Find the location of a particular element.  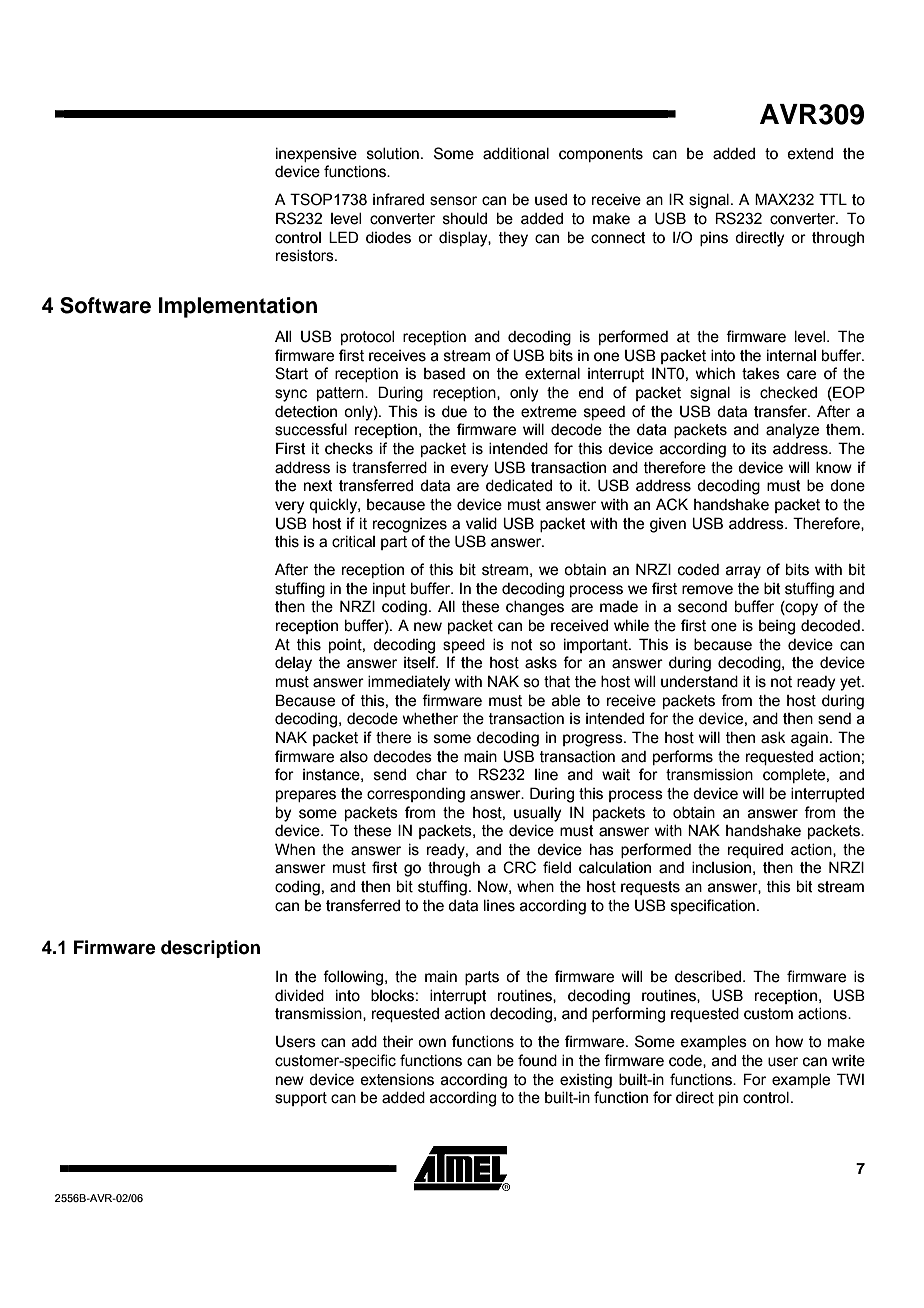

required is located at coordinates (755, 851).
